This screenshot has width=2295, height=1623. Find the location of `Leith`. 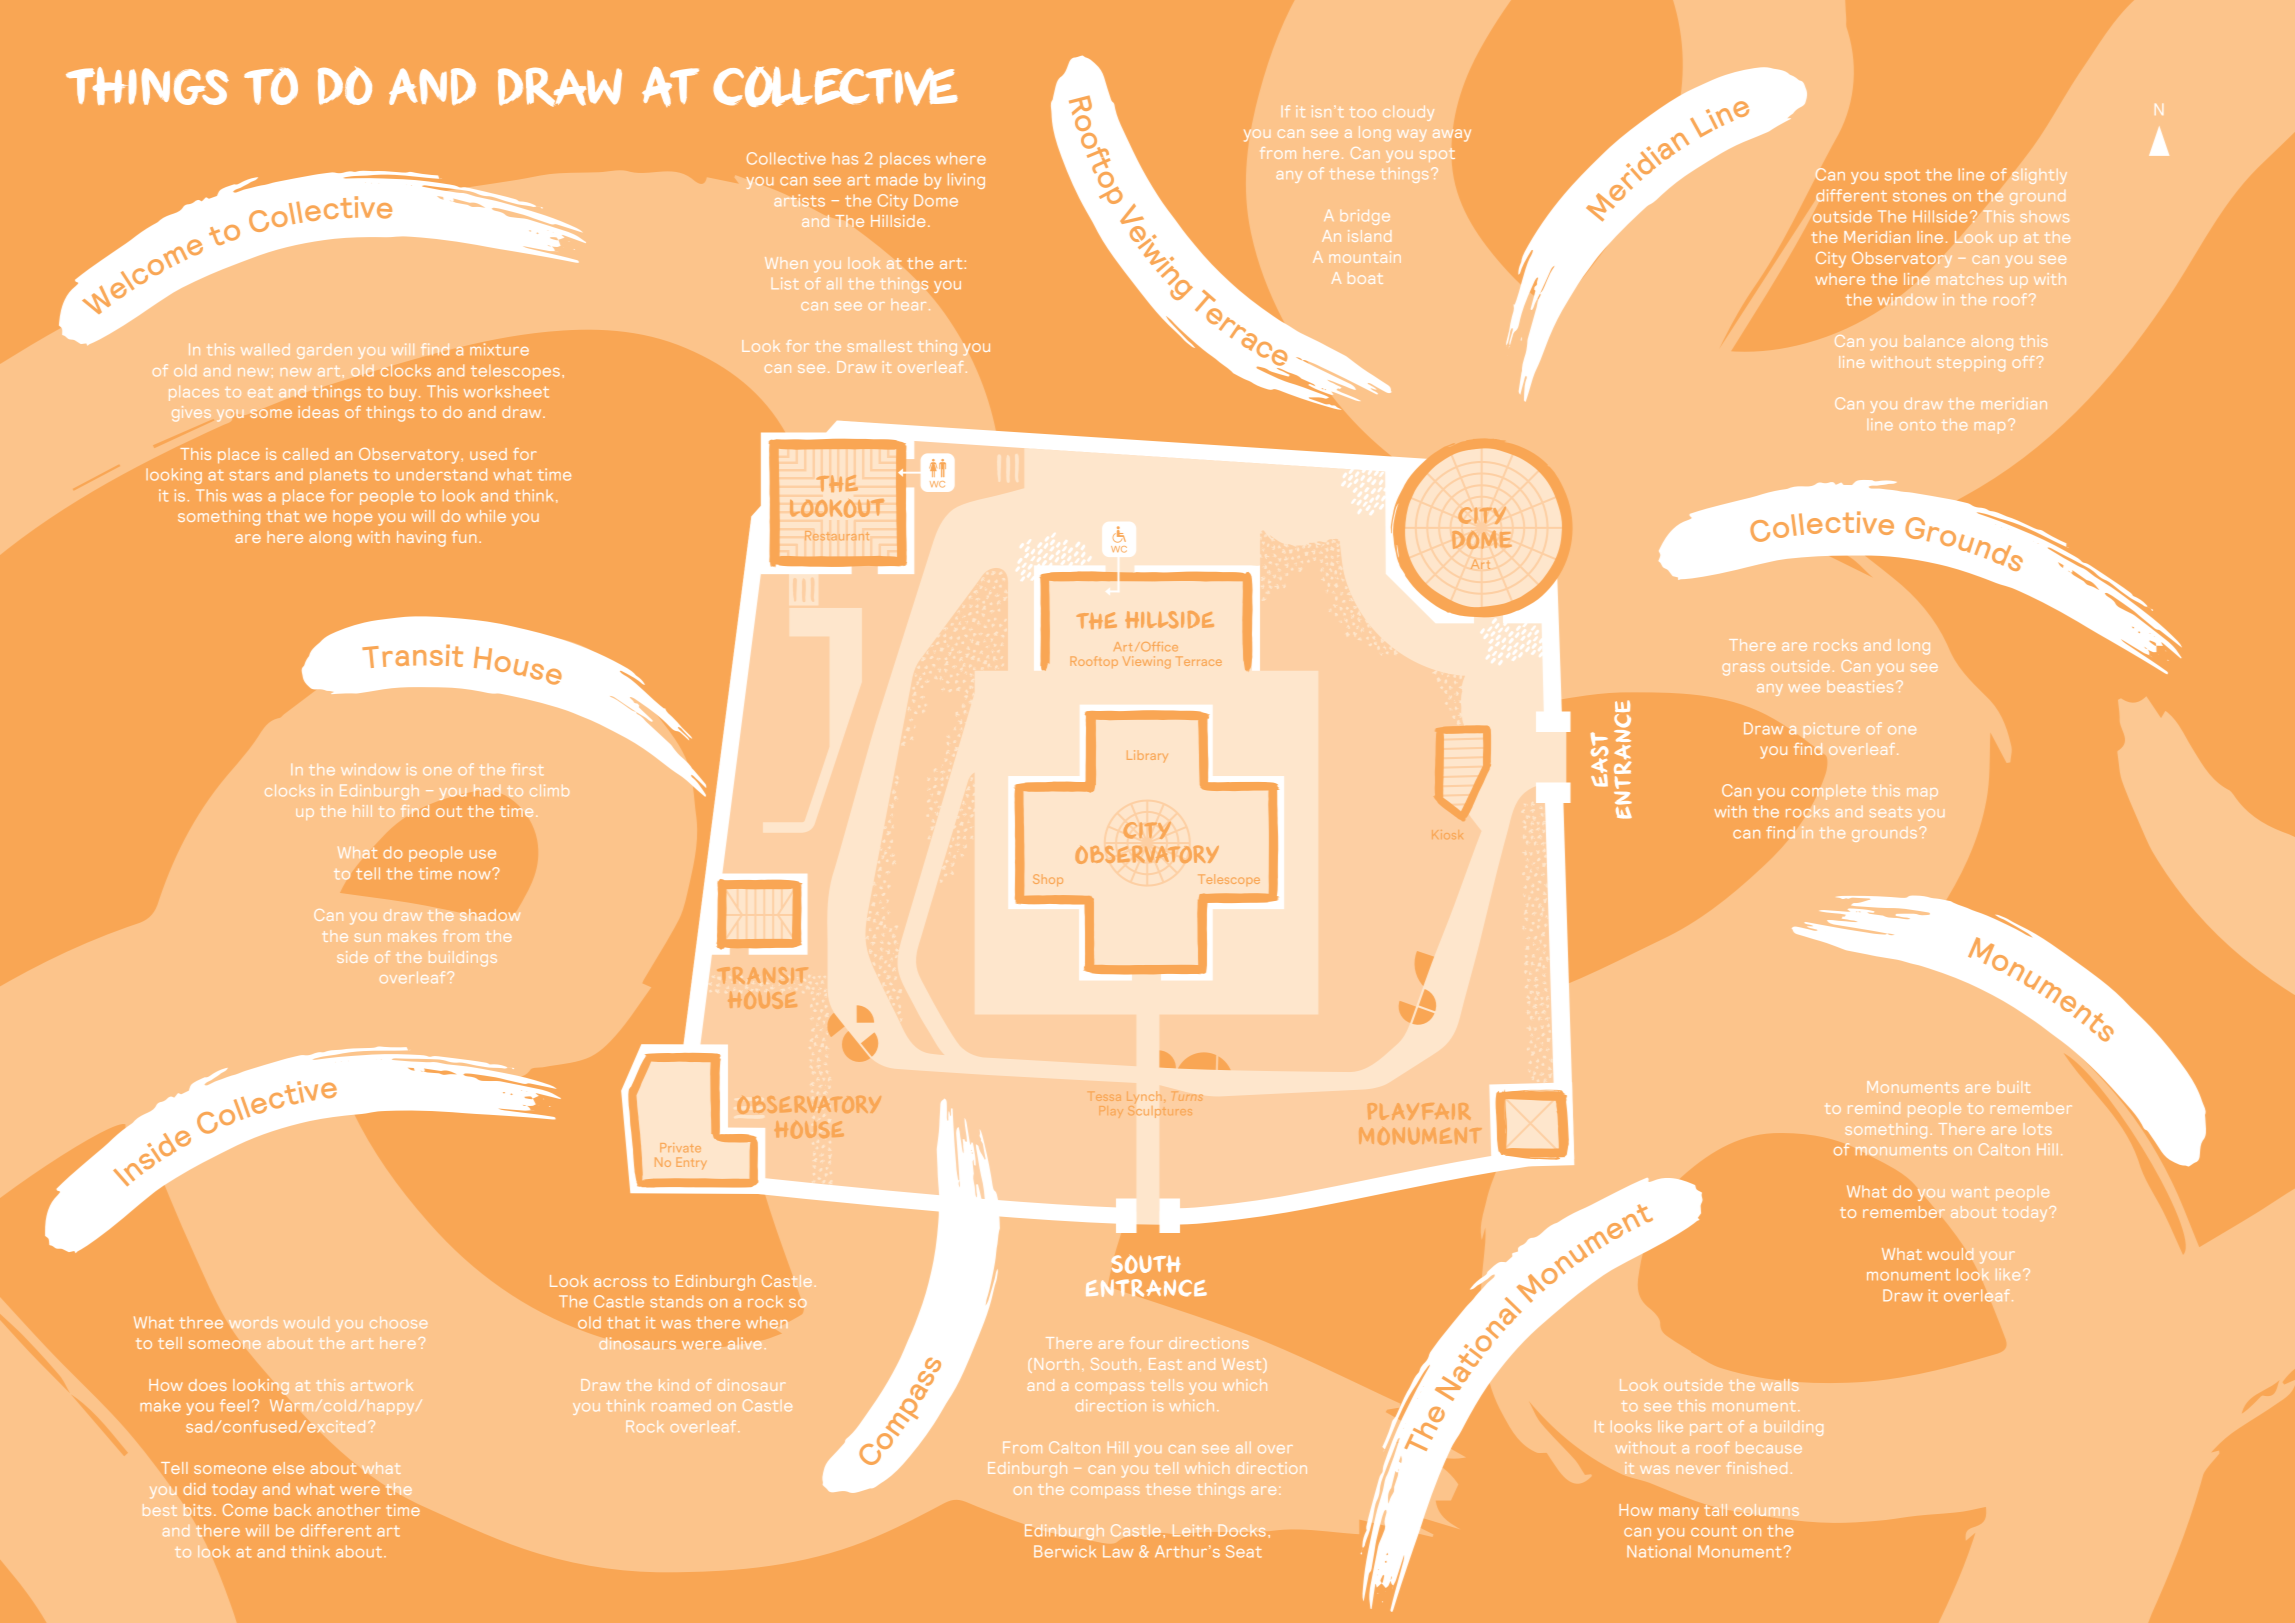

Leith is located at coordinates (1192, 1530).
